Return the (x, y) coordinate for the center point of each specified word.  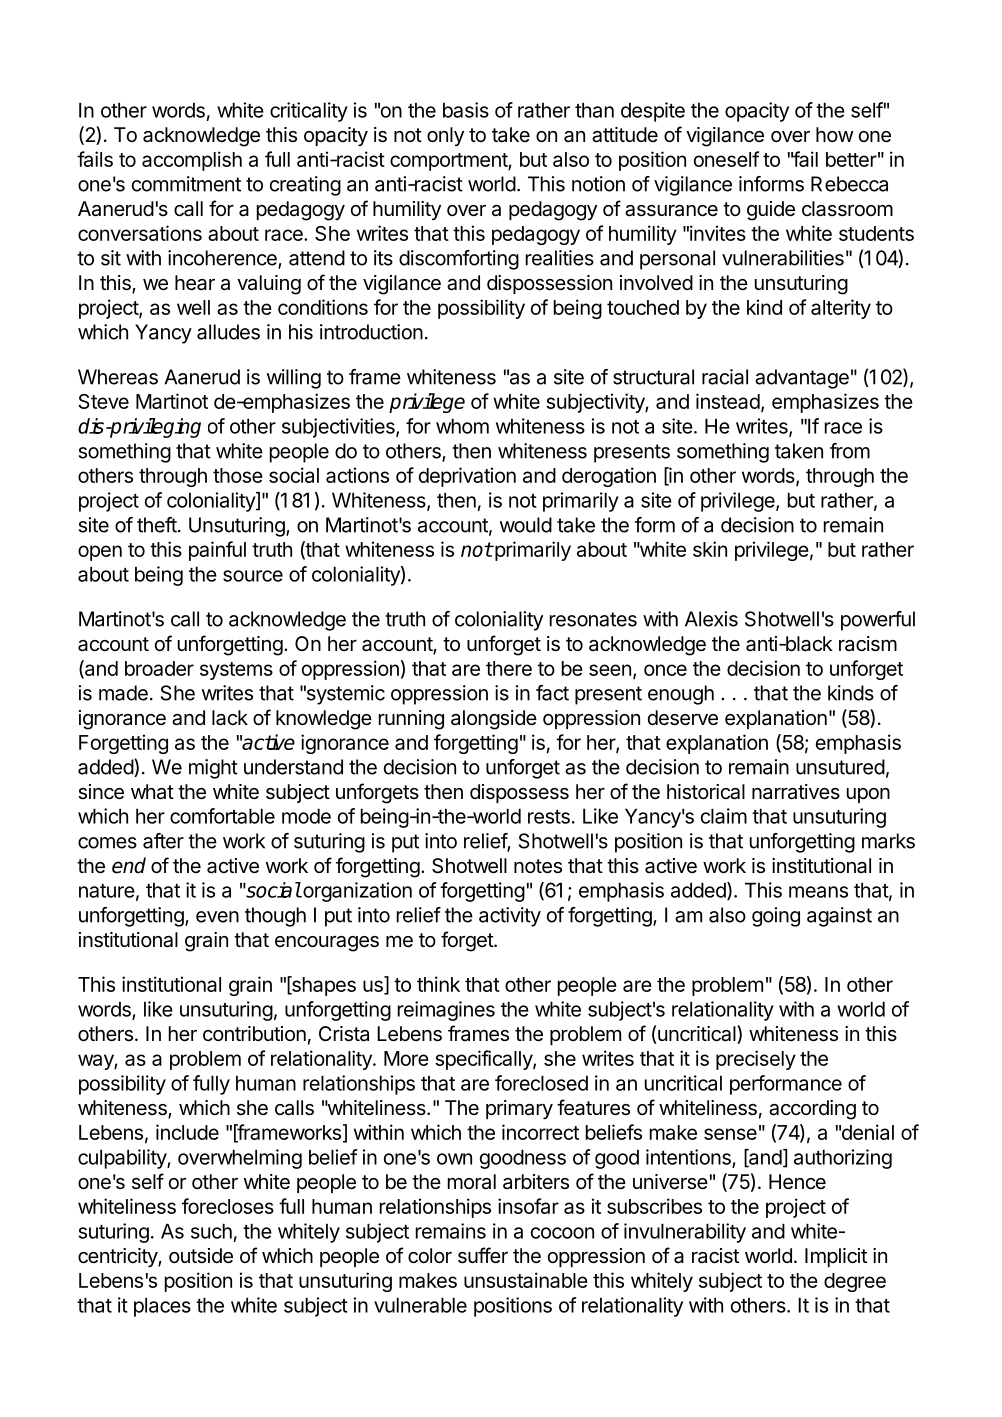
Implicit (836, 1257)
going (776, 917)
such (211, 1231)
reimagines (446, 1011)
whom (462, 426)
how (834, 134)
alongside (494, 720)
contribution (254, 1033)
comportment (449, 162)
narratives (796, 792)
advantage (802, 379)
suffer (483, 1255)
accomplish (192, 161)
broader (159, 668)
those (238, 475)
